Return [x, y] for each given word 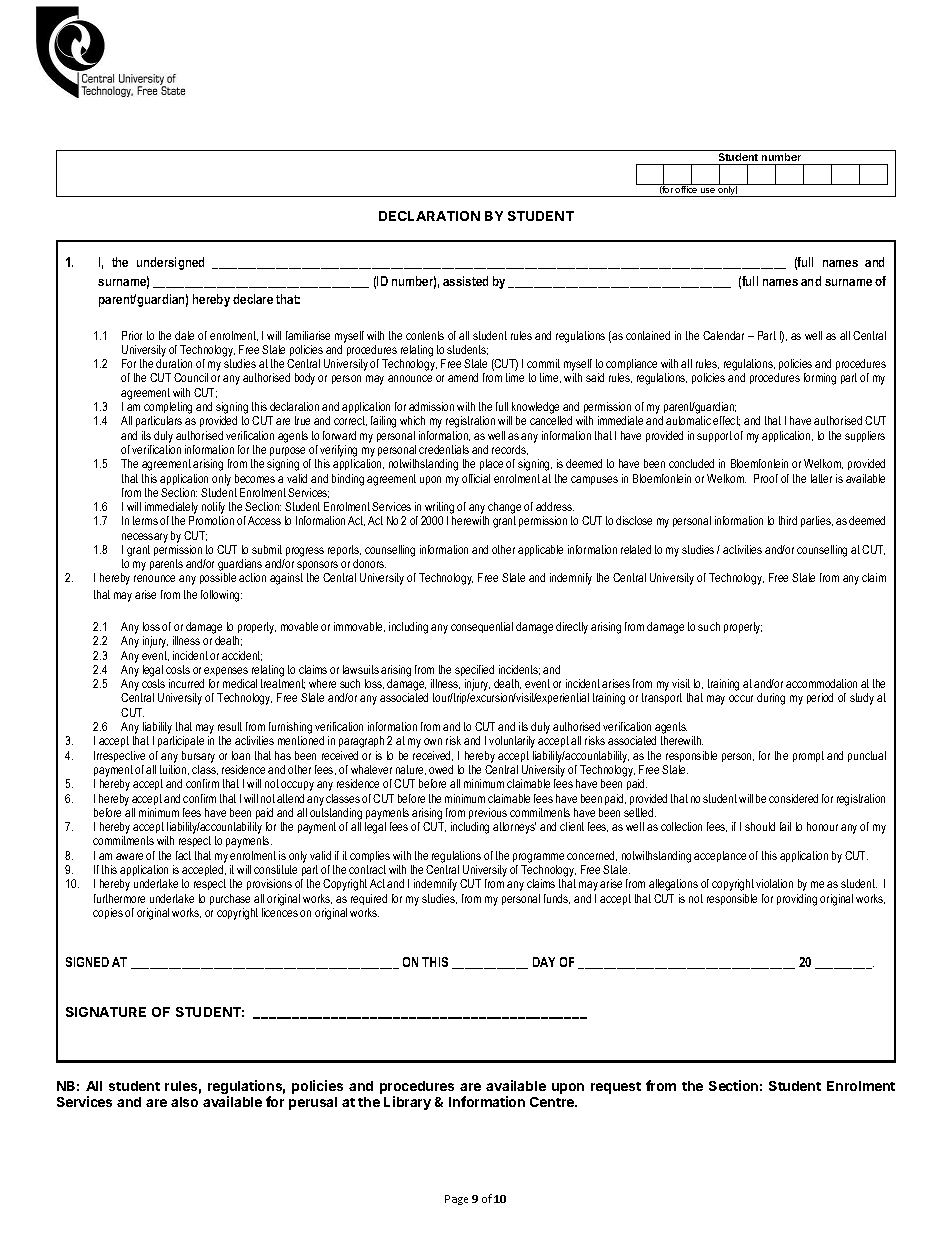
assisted [465, 281]
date [184, 335]
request [616, 1088]
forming [820, 379]
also [184, 1102]
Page [456, 1200]
